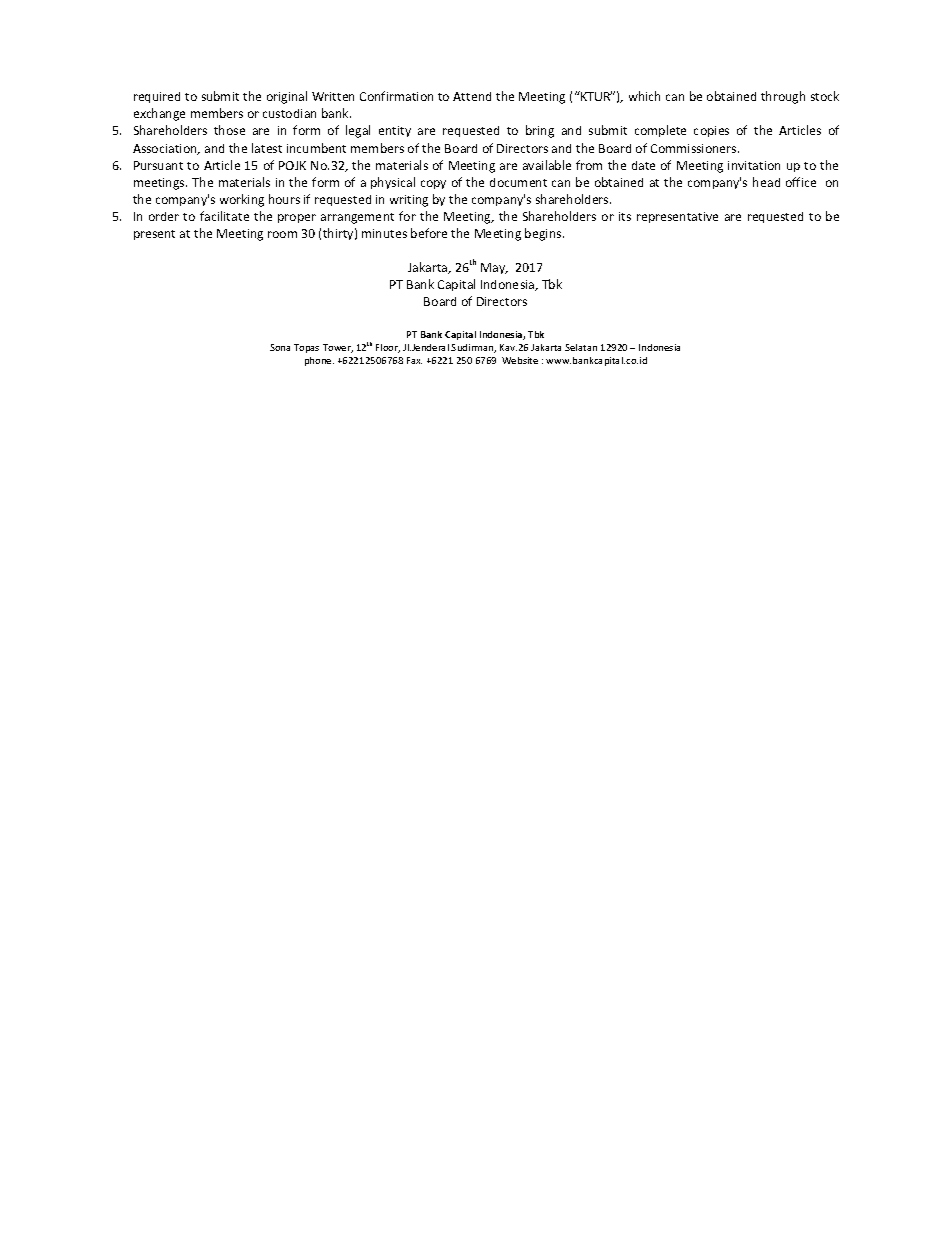 Image resolution: width=952 pixels, height=1233 pixels. Describe the element at coordinates (280, 347) in the page. I see `Sona` at that location.
